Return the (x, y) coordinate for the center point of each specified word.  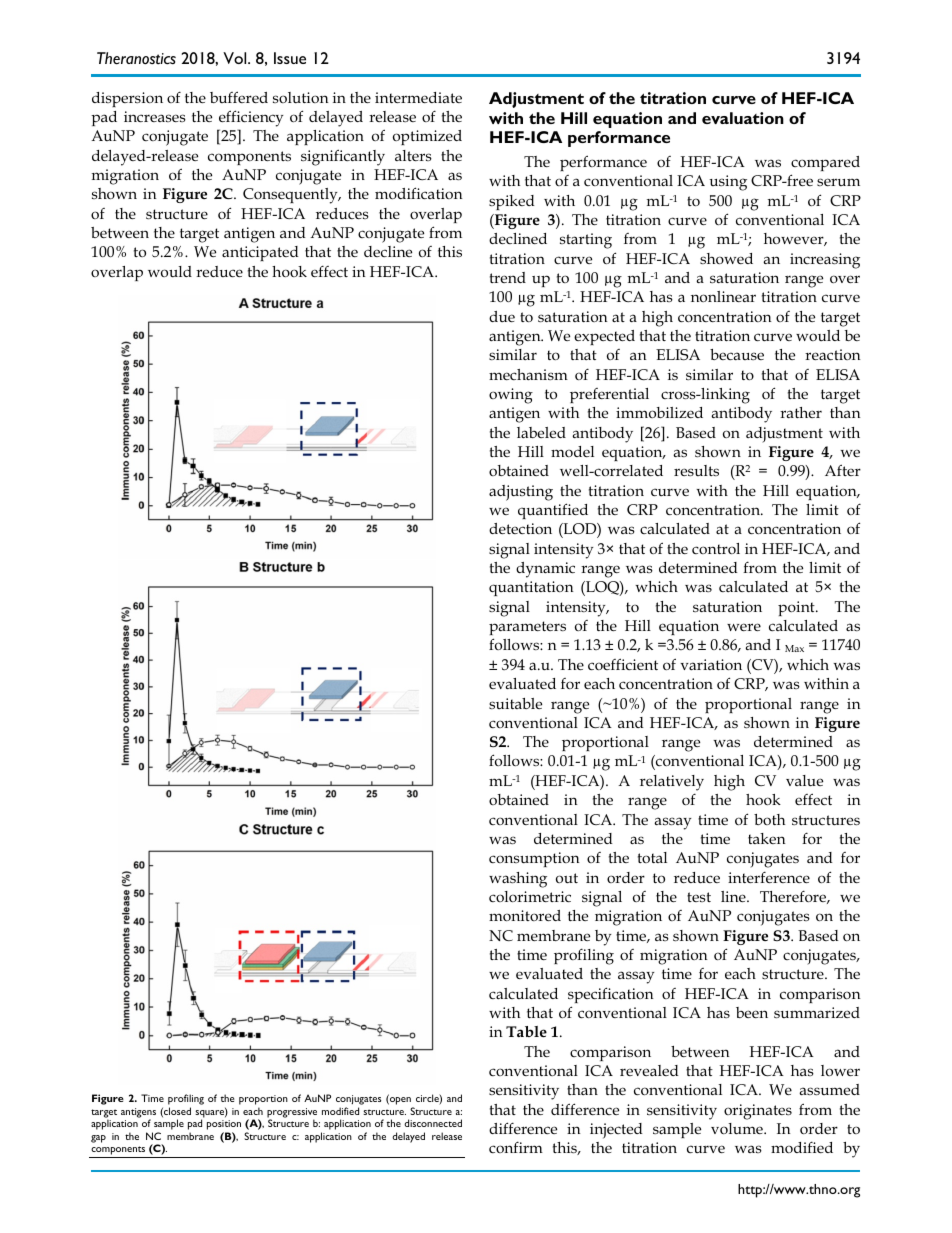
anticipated (260, 253)
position (224, 1126)
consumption (534, 859)
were (744, 627)
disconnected (433, 1123)
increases (155, 116)
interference (769, 877)
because (737, 354)
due (502, 316)
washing (518, 880)
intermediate (418, 97)
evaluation (743, 118)
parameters (527, 628)
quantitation (531, 588)
